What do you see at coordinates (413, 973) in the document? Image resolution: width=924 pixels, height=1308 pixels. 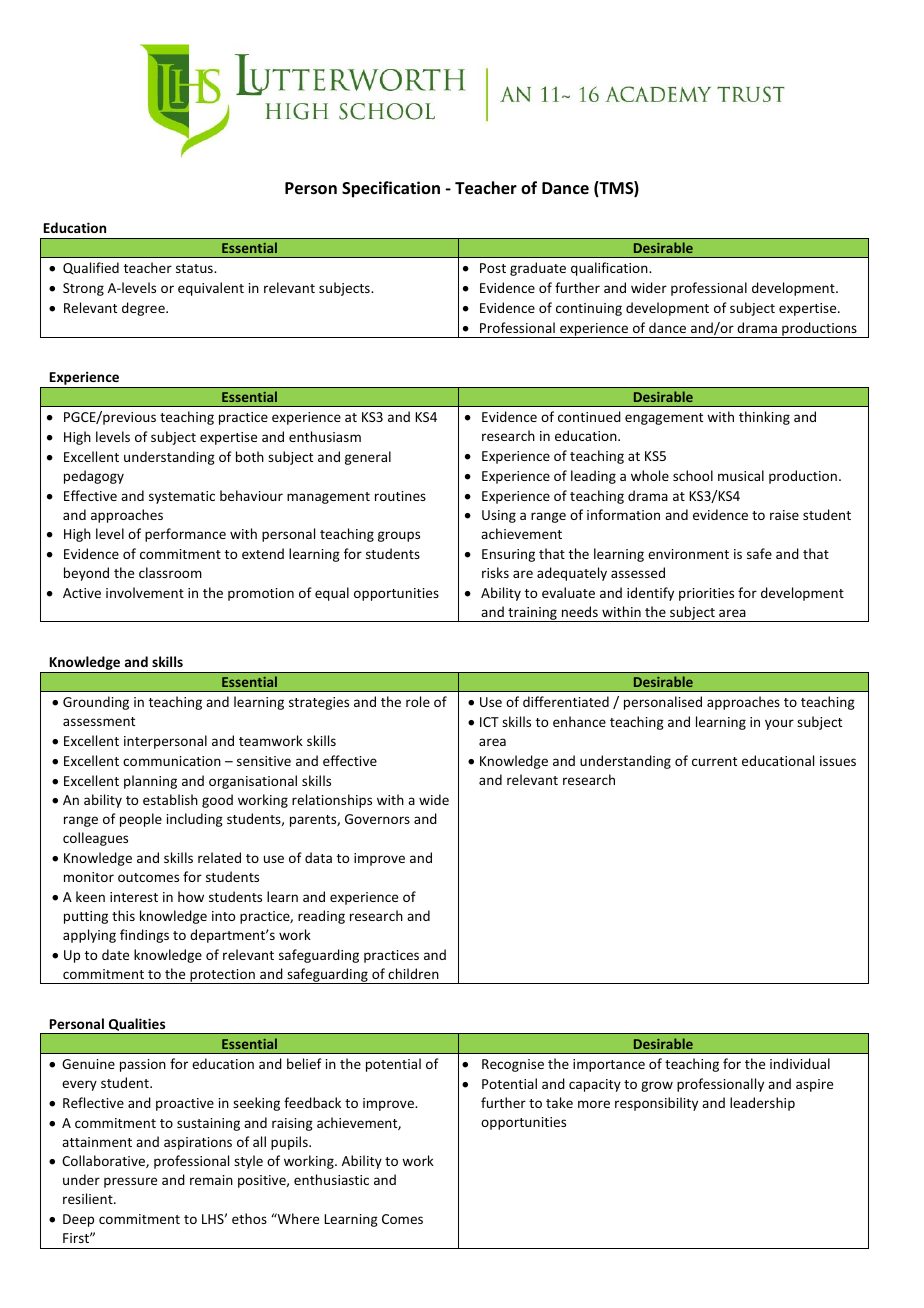 I see `children` at bounding box center [413, 973].
